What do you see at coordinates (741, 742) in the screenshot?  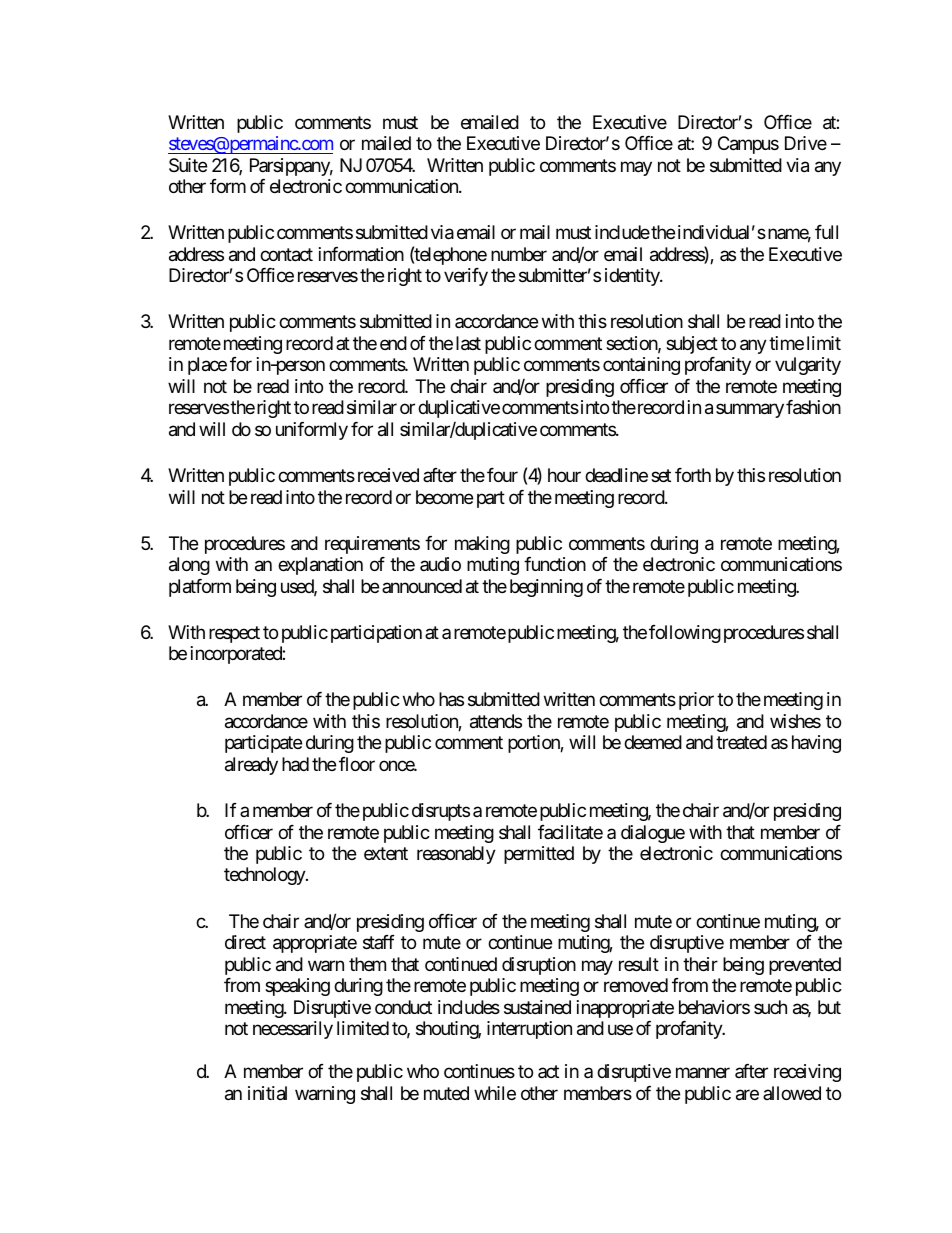 I see `treated` at bounding box center [741, 742].
